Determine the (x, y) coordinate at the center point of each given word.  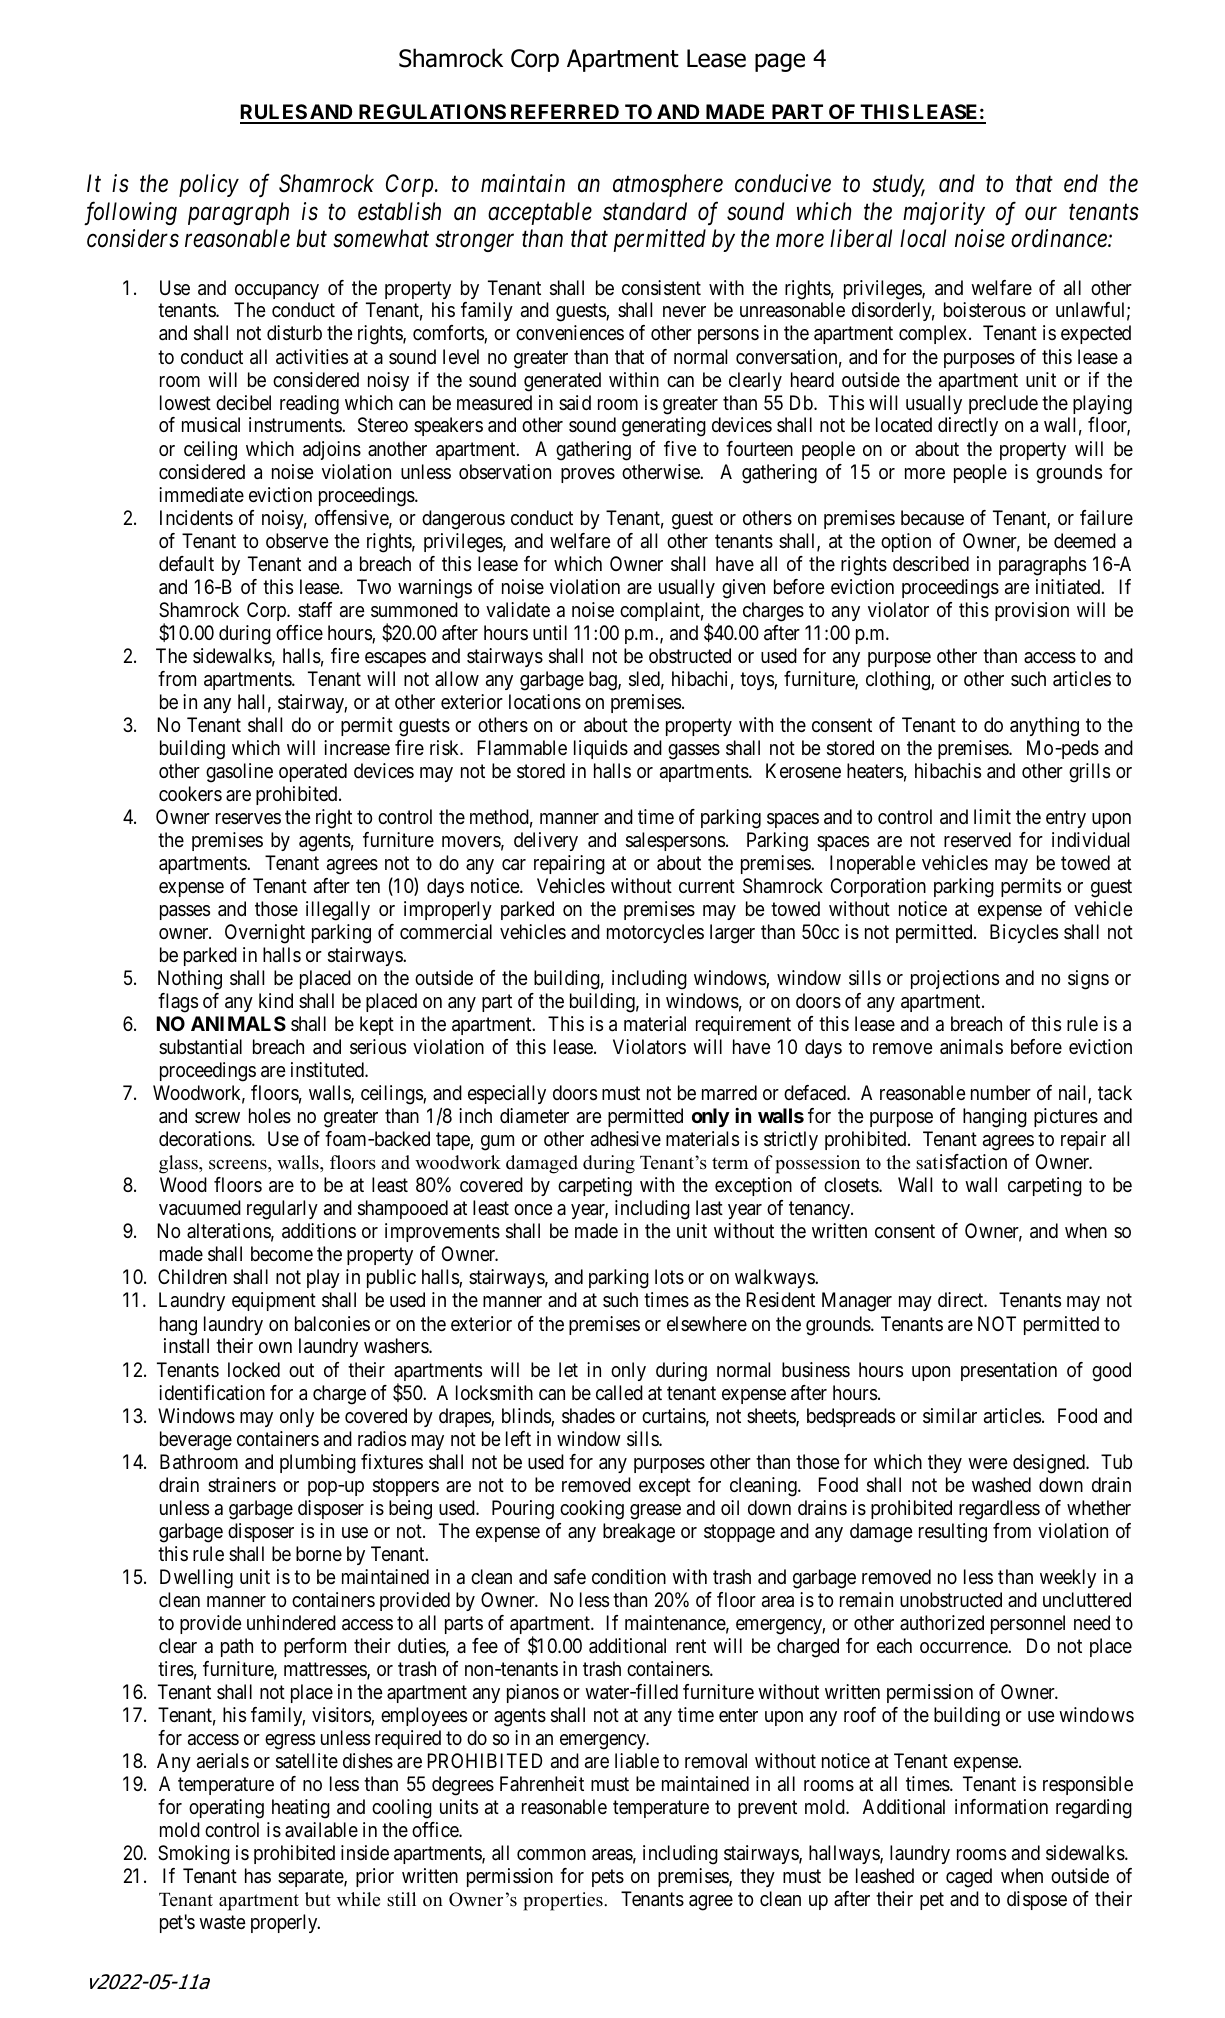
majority (944, 213)
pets (608, 1878)
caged (969, 1878)
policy (209, 185)
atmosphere (668, 185)
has (258, 1876)
